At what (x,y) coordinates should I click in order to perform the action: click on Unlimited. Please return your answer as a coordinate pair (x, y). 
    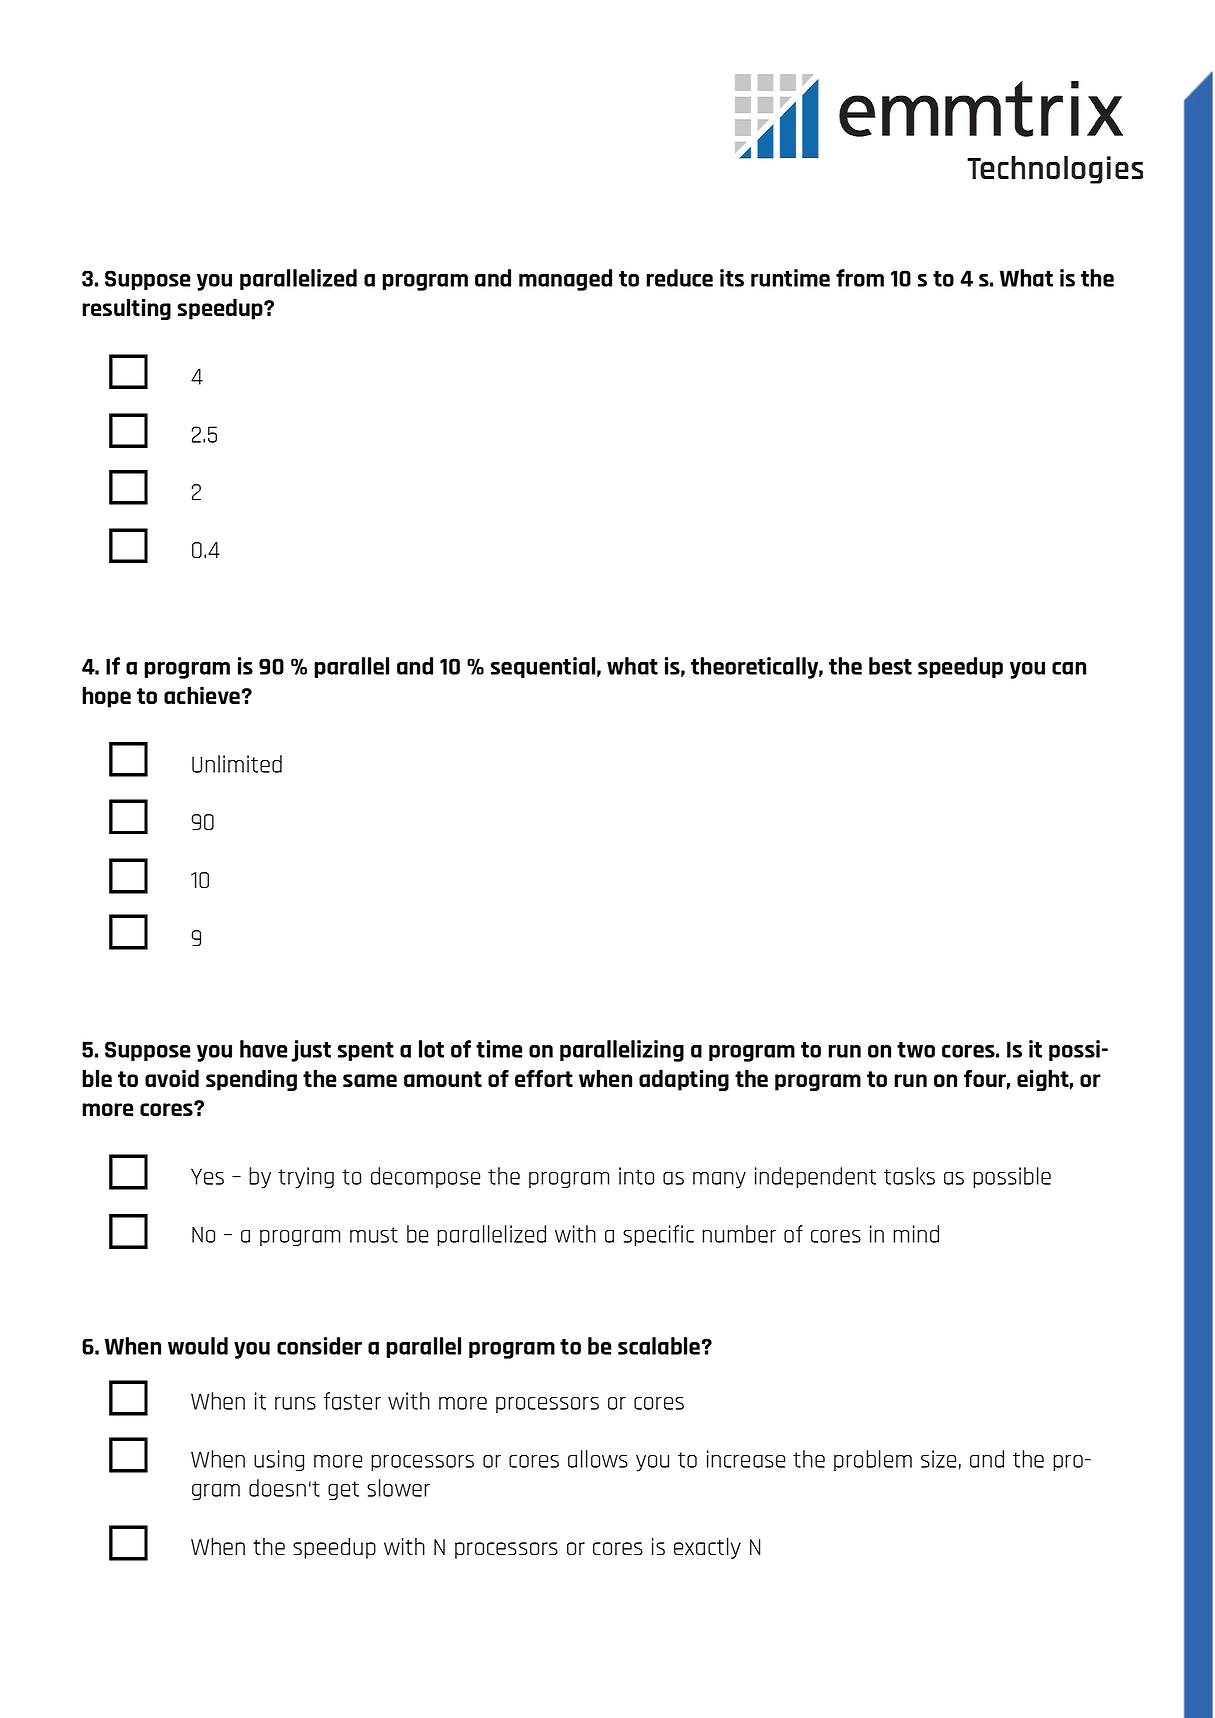
    Looking at the image, I should click on (237, 764).
